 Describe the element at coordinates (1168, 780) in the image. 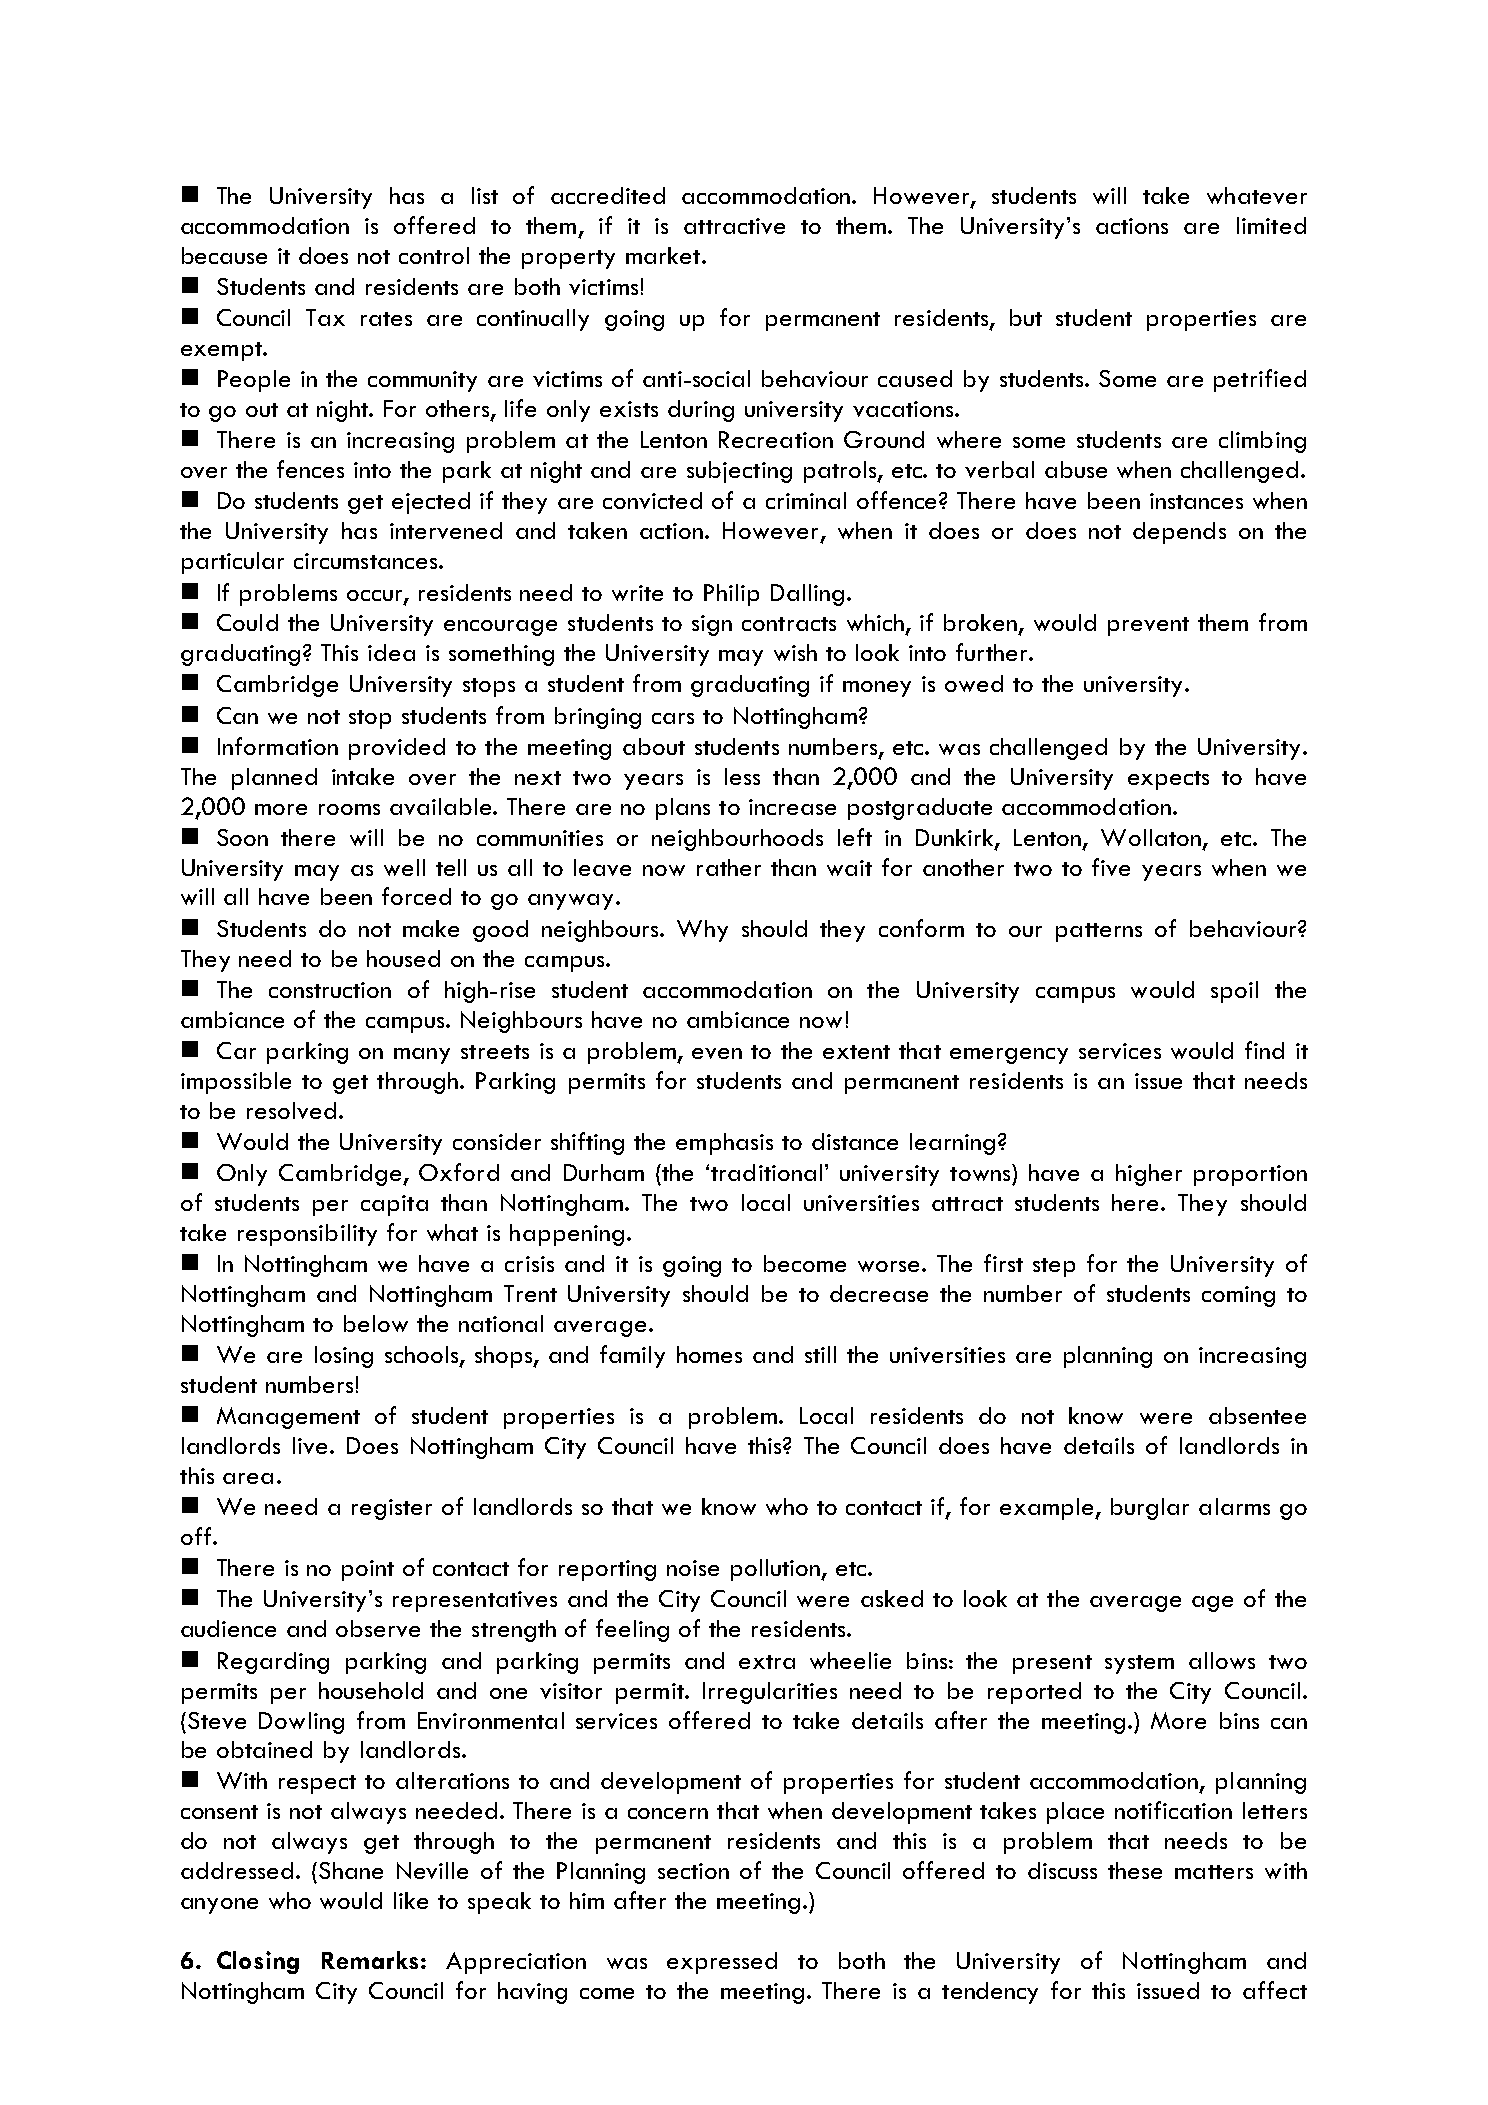

I see `expects` at that location.
